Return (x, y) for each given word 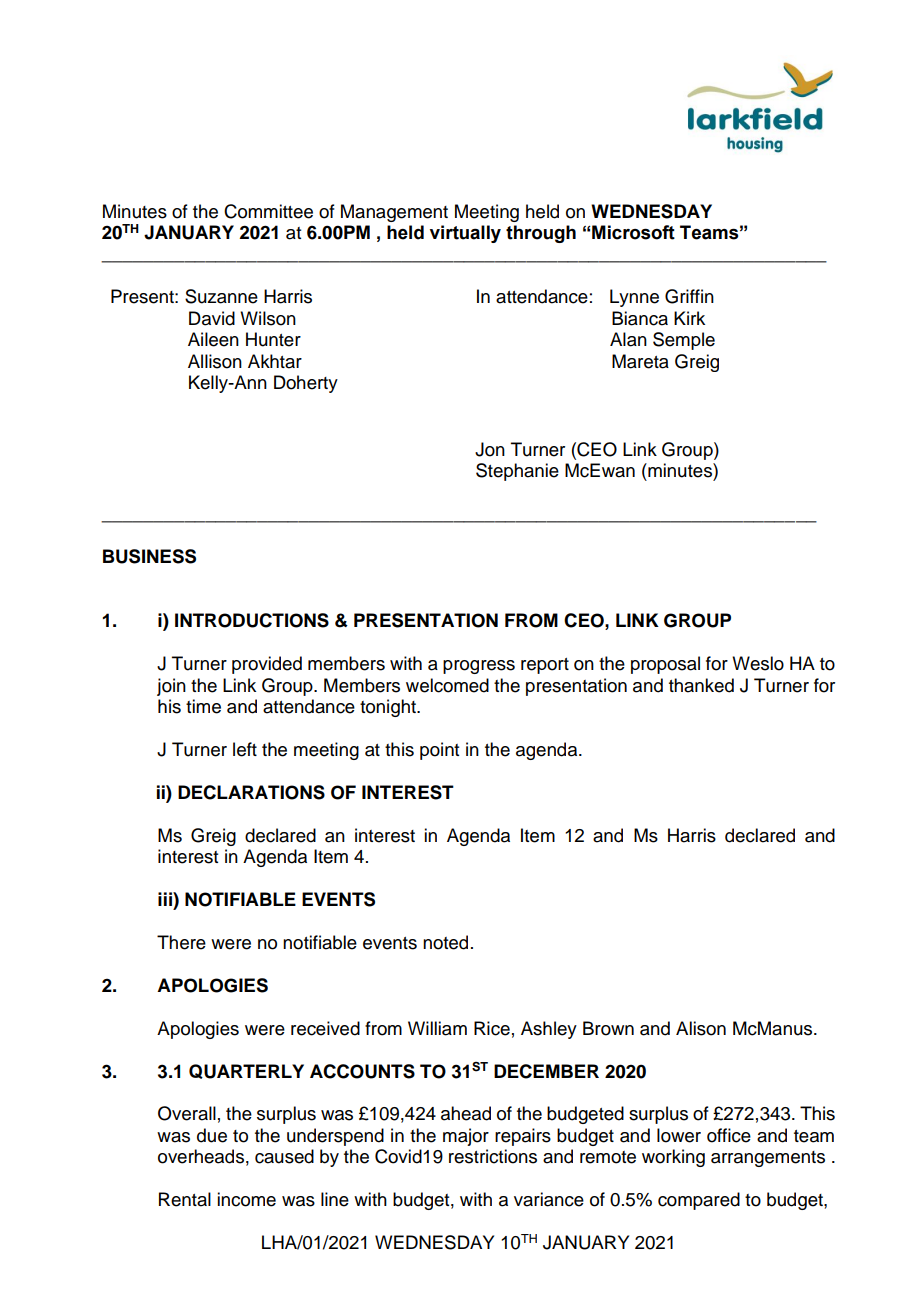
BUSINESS (149, 556)
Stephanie (517, 472)
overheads (201, 1156)
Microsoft (633, 232)
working (673, 1158)
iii (166, 899)
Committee (268, 211)
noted (445, 942)
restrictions (493, 1156)
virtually (465, 234)
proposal (665, 665)
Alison (701, 1028)
